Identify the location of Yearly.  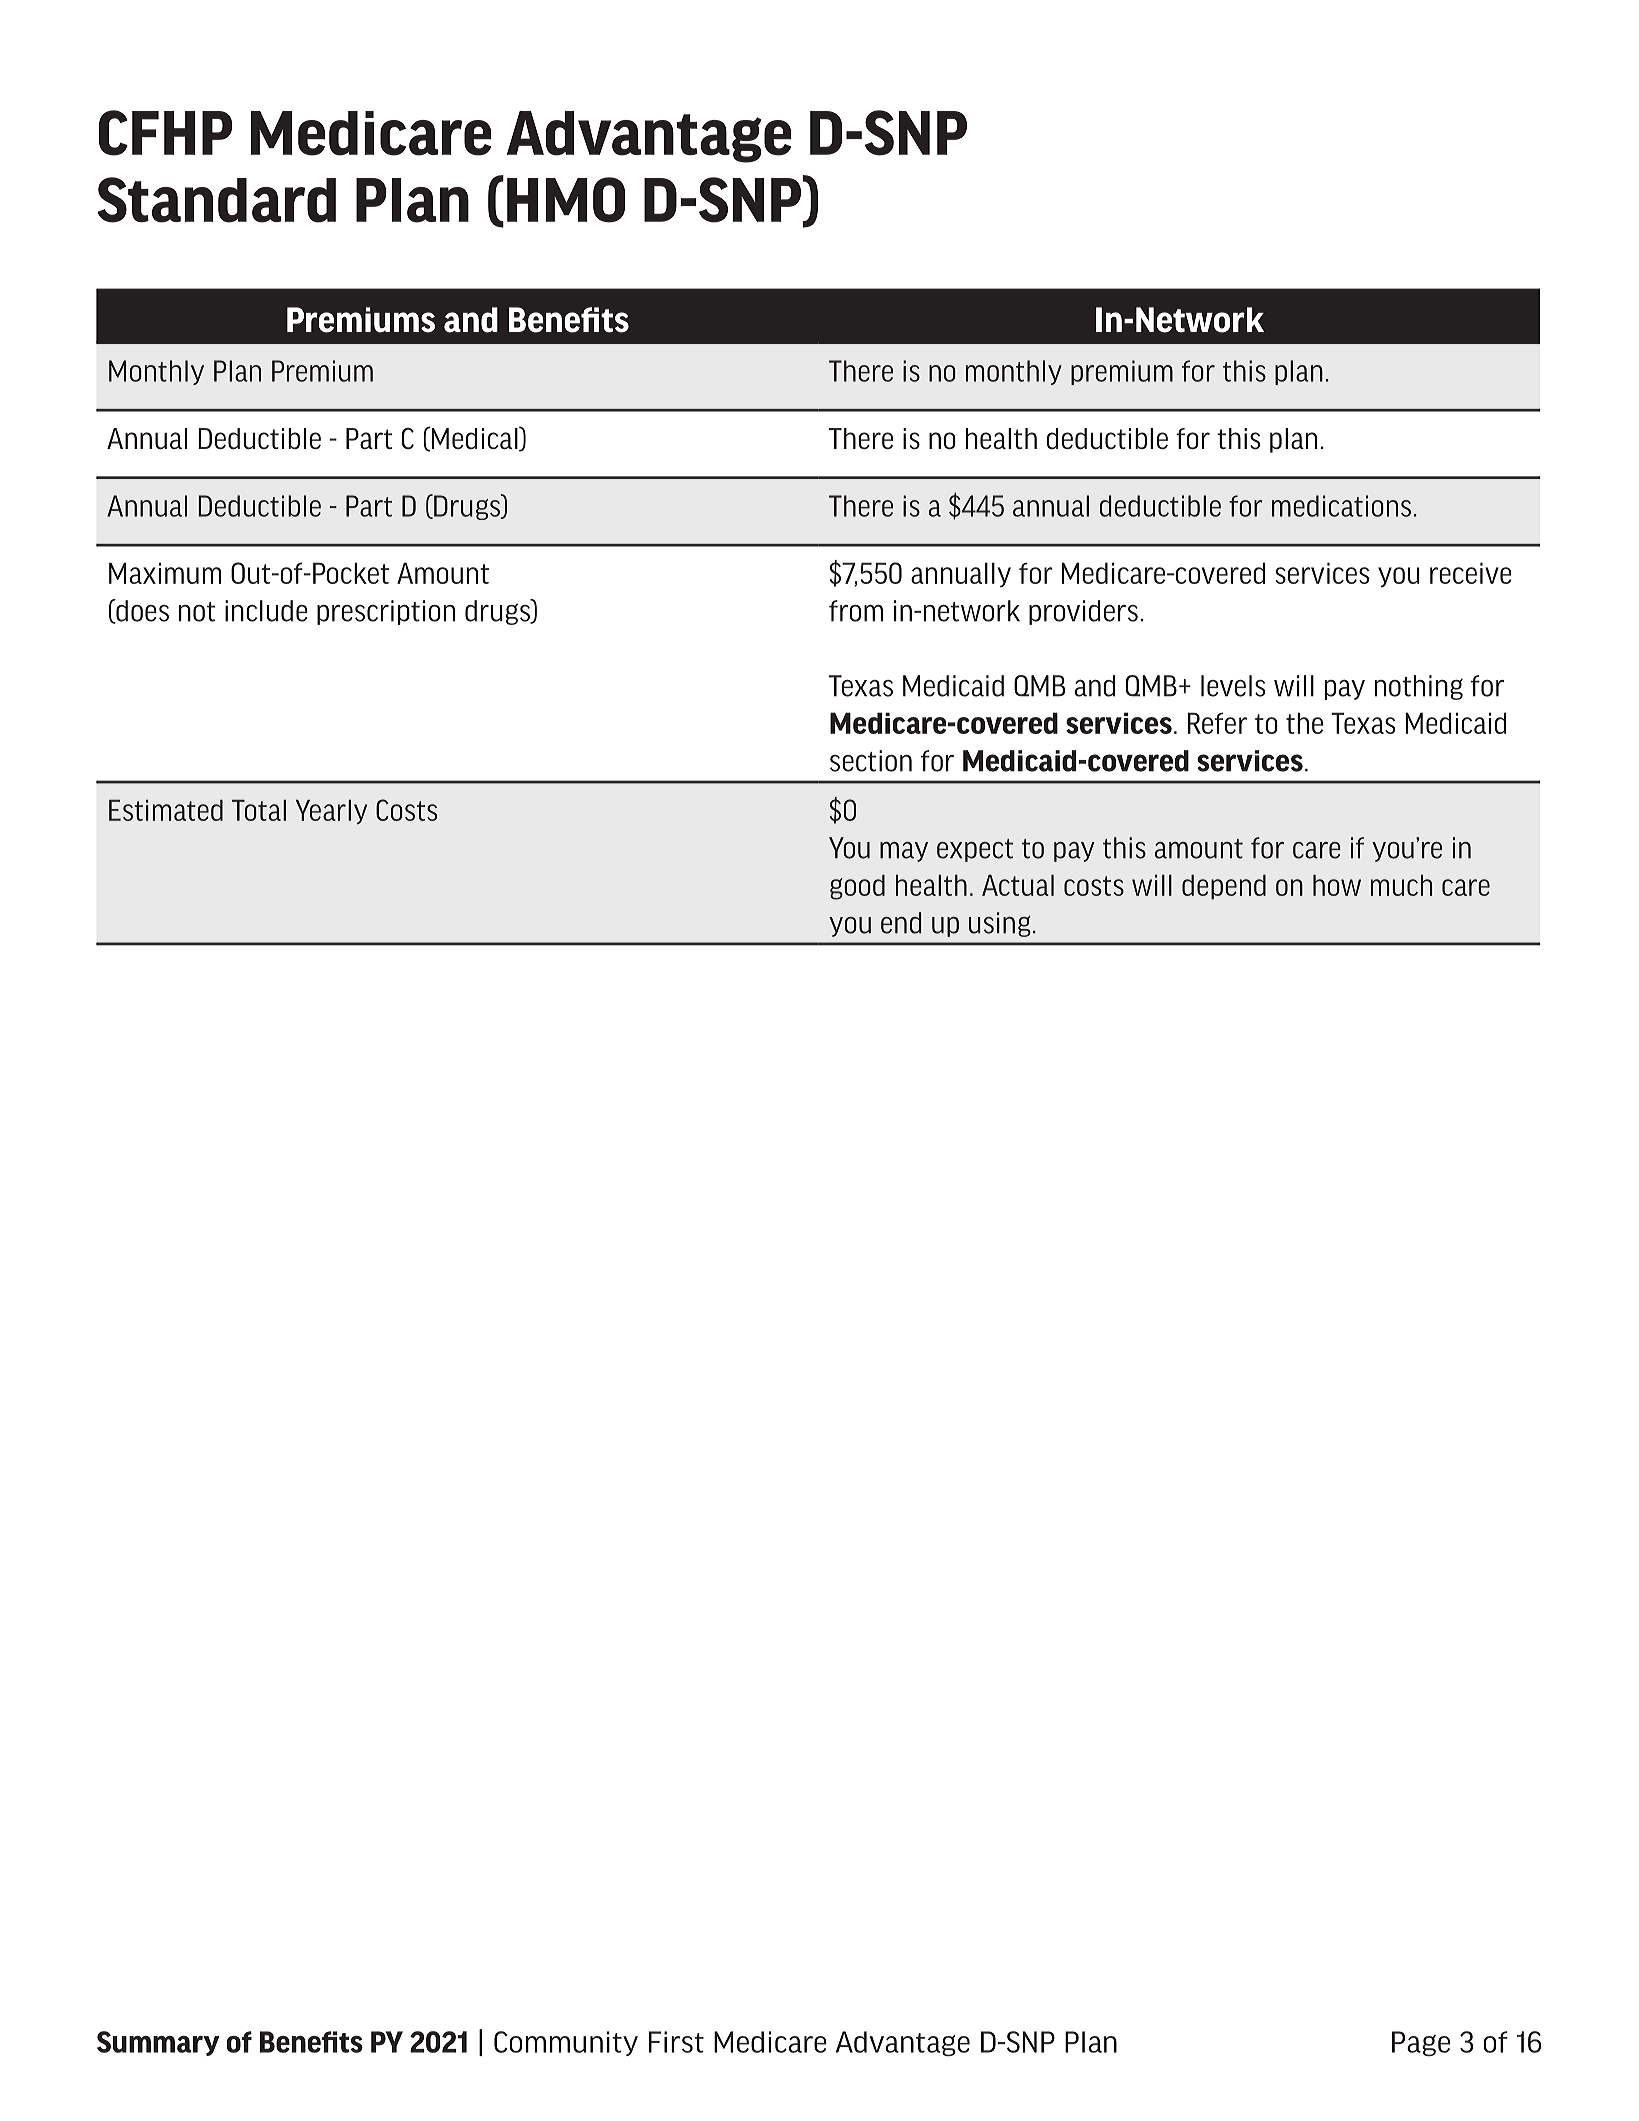
(331, 812).
